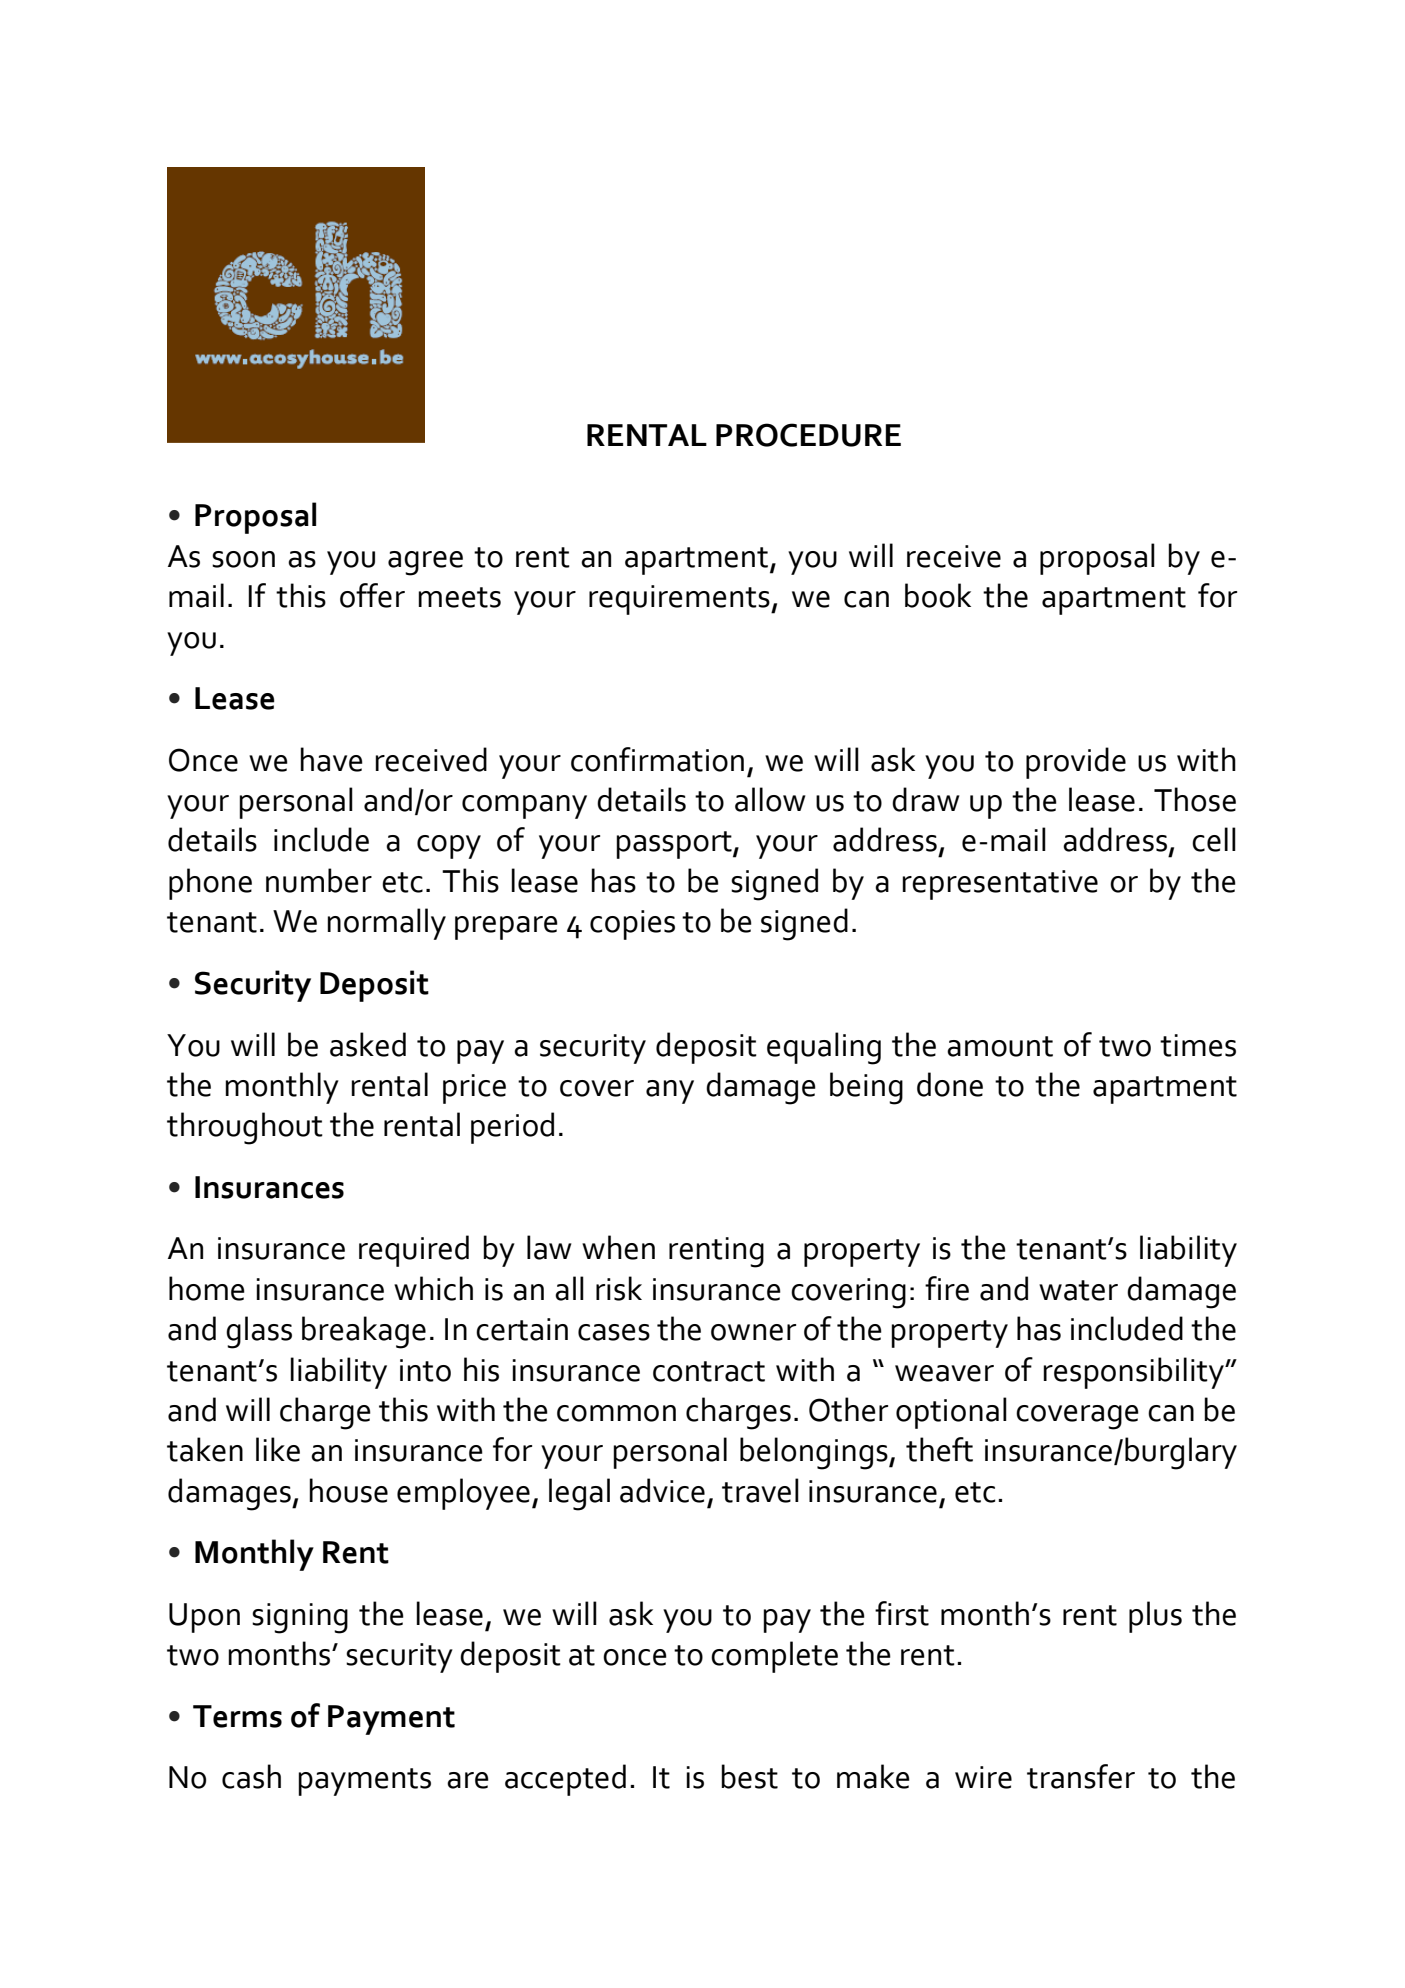 The height and width of the image is (1988, 1405). Describe the element at coordinates (938, 595) in the image. I see `book` at that location.
